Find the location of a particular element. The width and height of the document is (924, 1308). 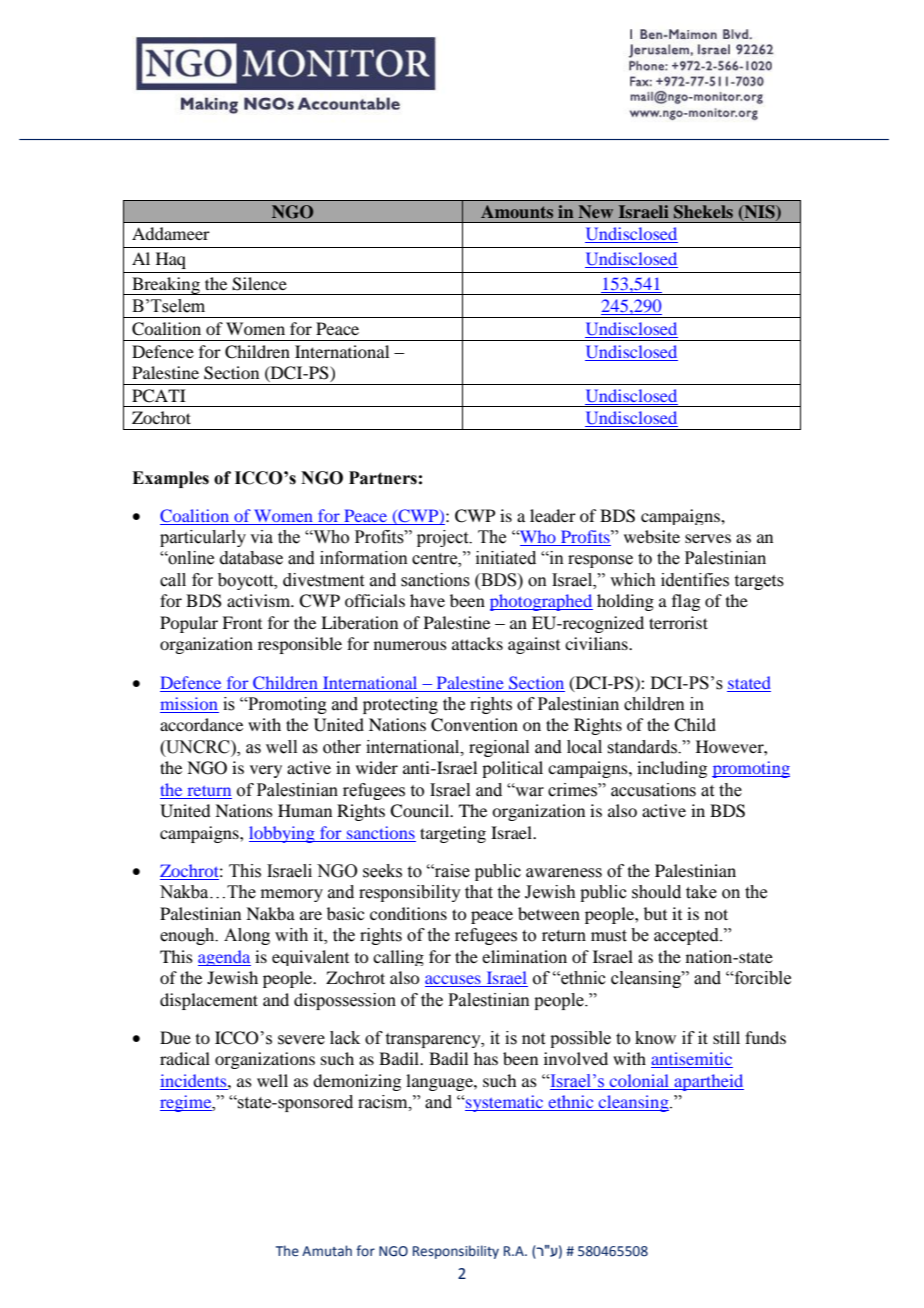

incidents is located at coordinates (194, 1080).
